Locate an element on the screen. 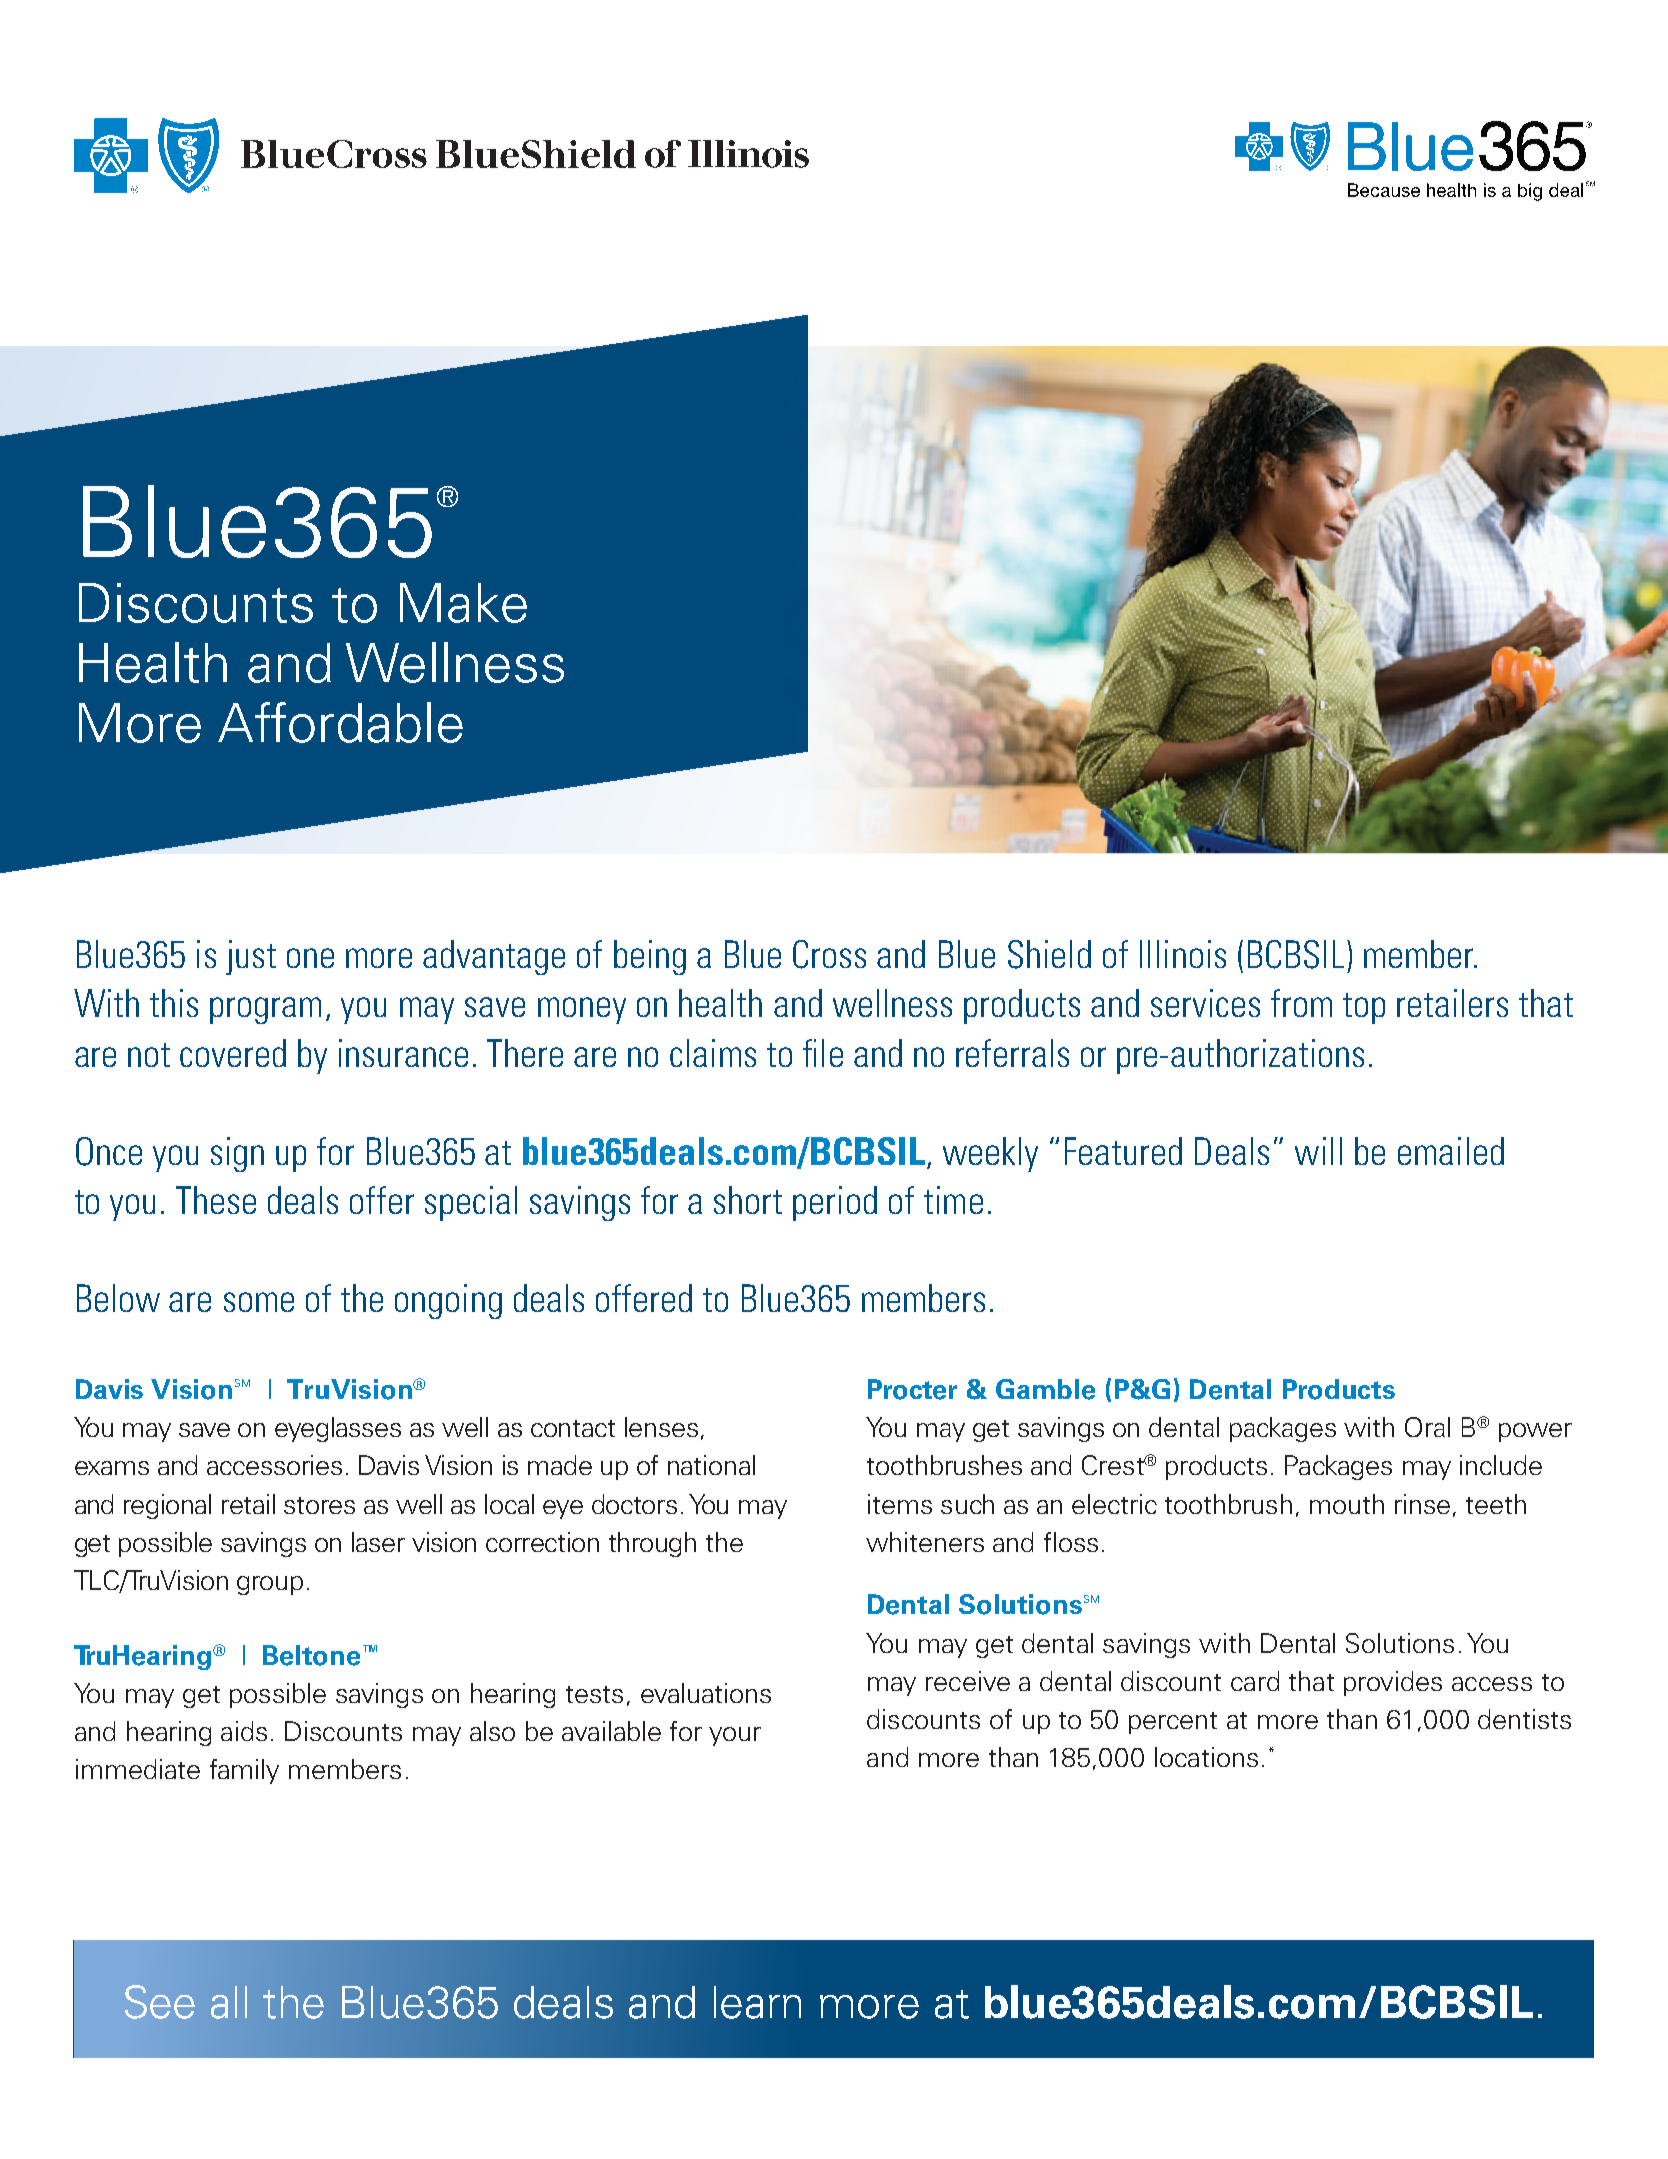 This screenshot has width=1668, height=2159. Affordable is located at coordinates (340, 722).
